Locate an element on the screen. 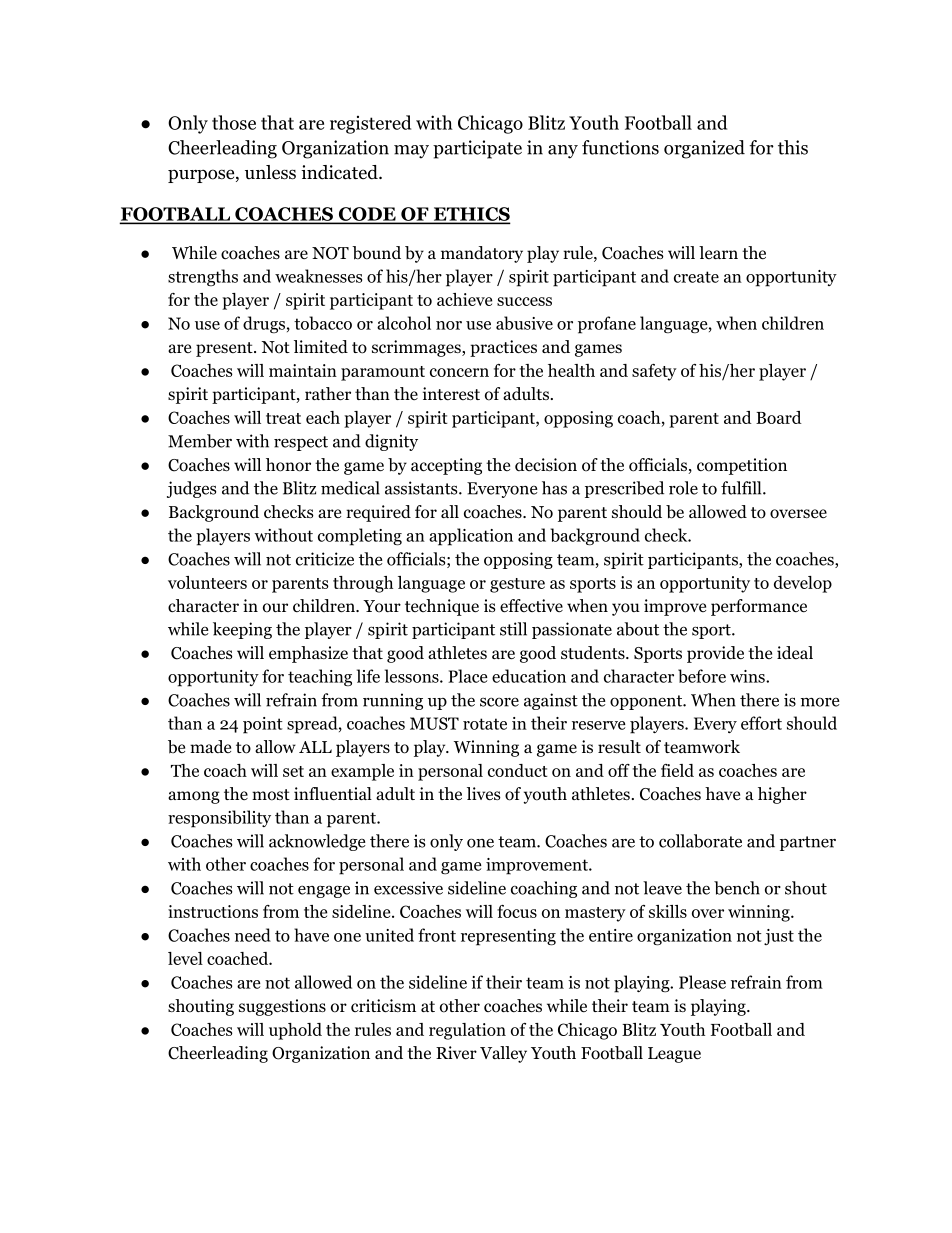  regulation is located at coordinates (467, 1031).
